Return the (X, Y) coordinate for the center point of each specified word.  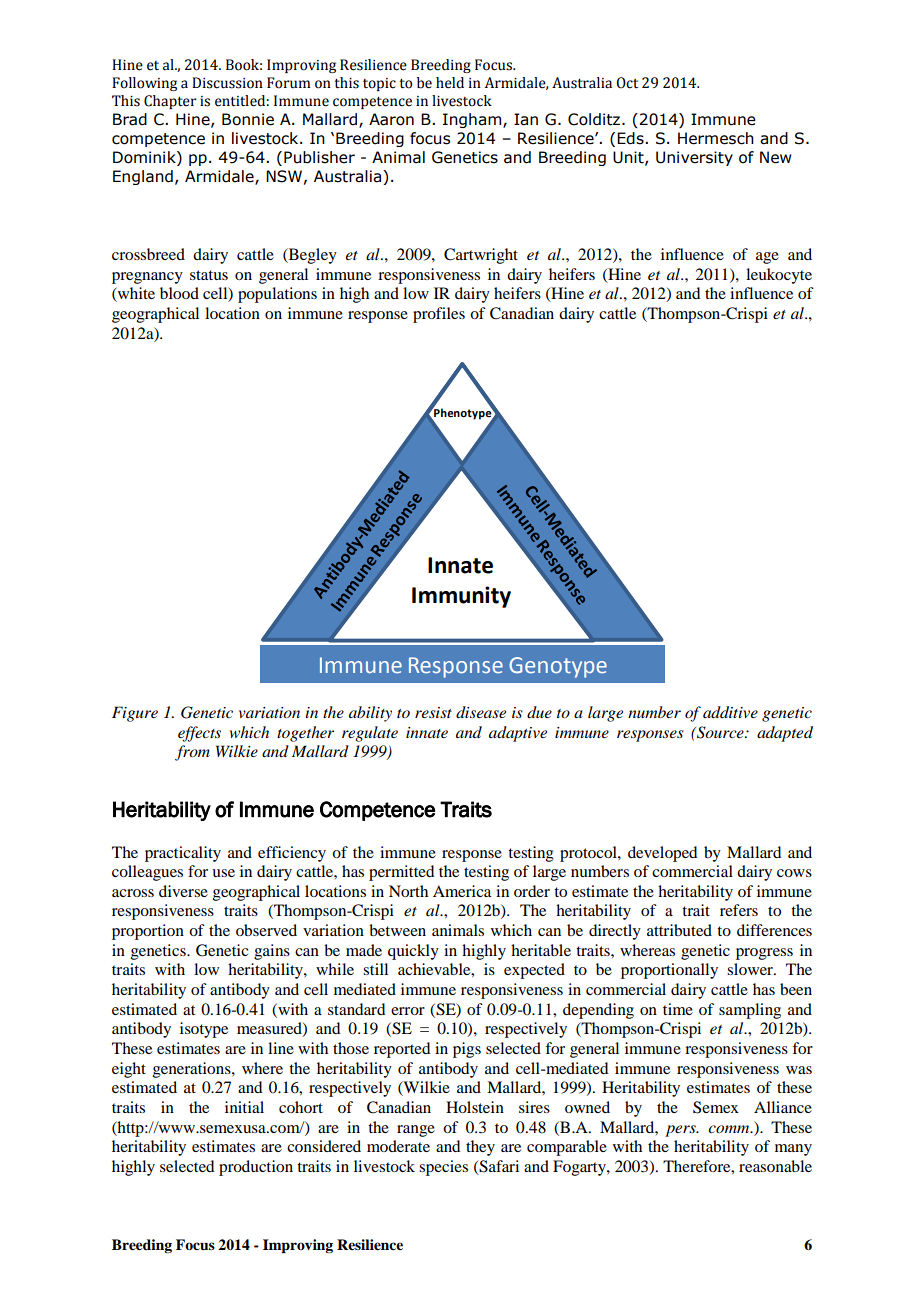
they (480, 1148)
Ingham (473, 120)
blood (179, 293)
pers (681, 1131)
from (192, 753)
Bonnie (248, 119)
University (694, 158)
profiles (439, 315)
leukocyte (779, 276)
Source (720, 732)
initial (244, 1107)
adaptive (518, 734)
